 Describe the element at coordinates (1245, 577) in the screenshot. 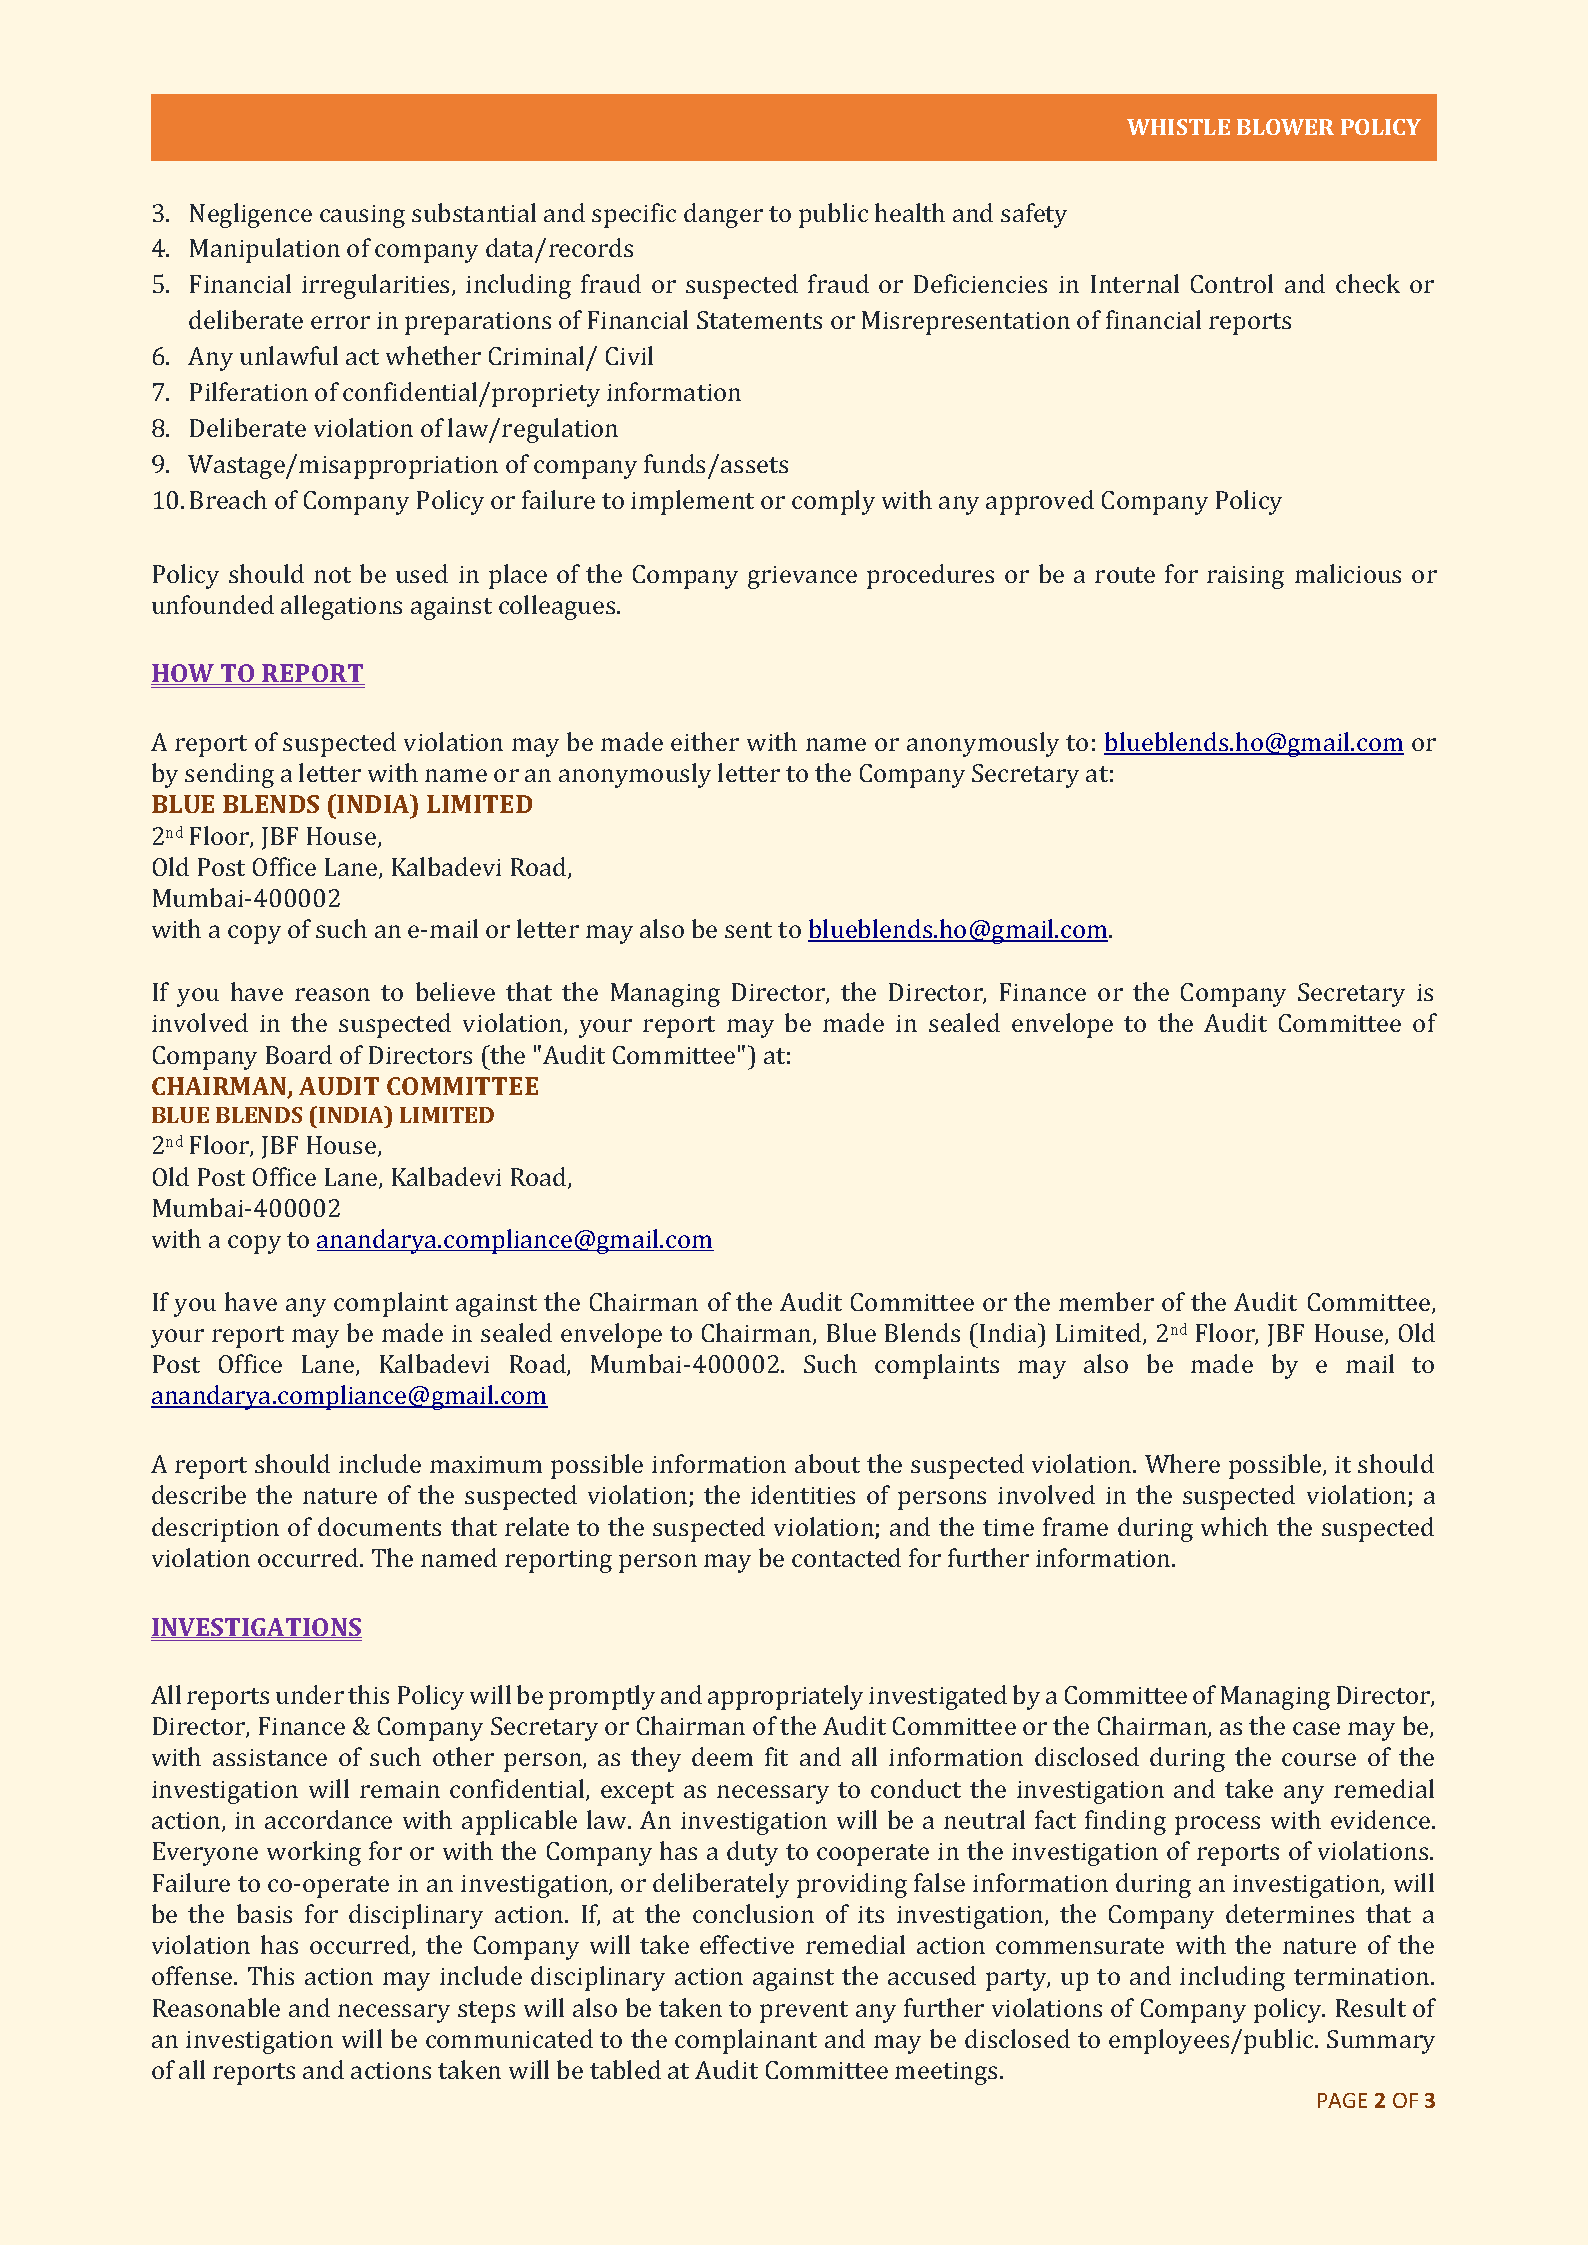

I see `raising` at that location.
